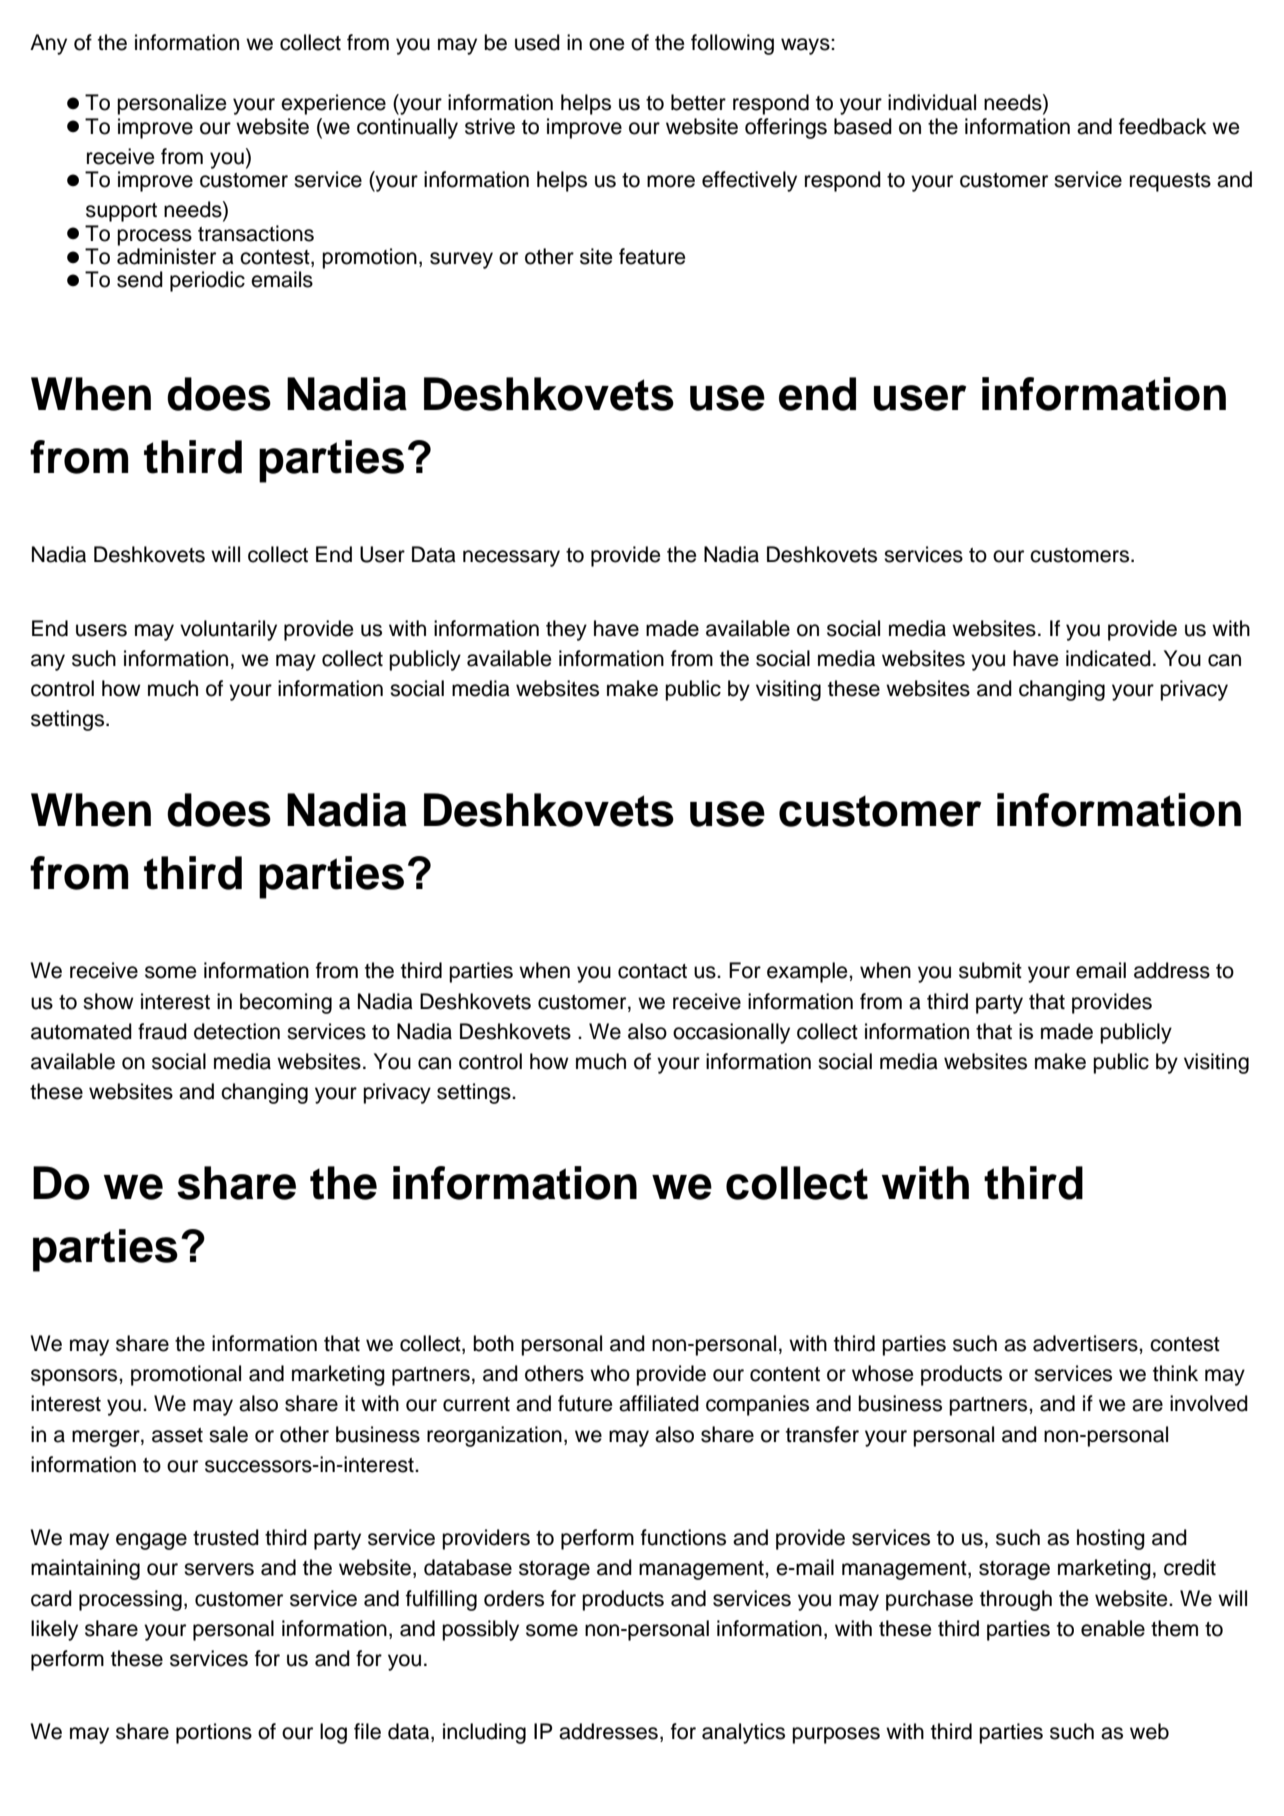 The image size is (1284, 1816). I want to click on voluntarily, so click(228, 630).
